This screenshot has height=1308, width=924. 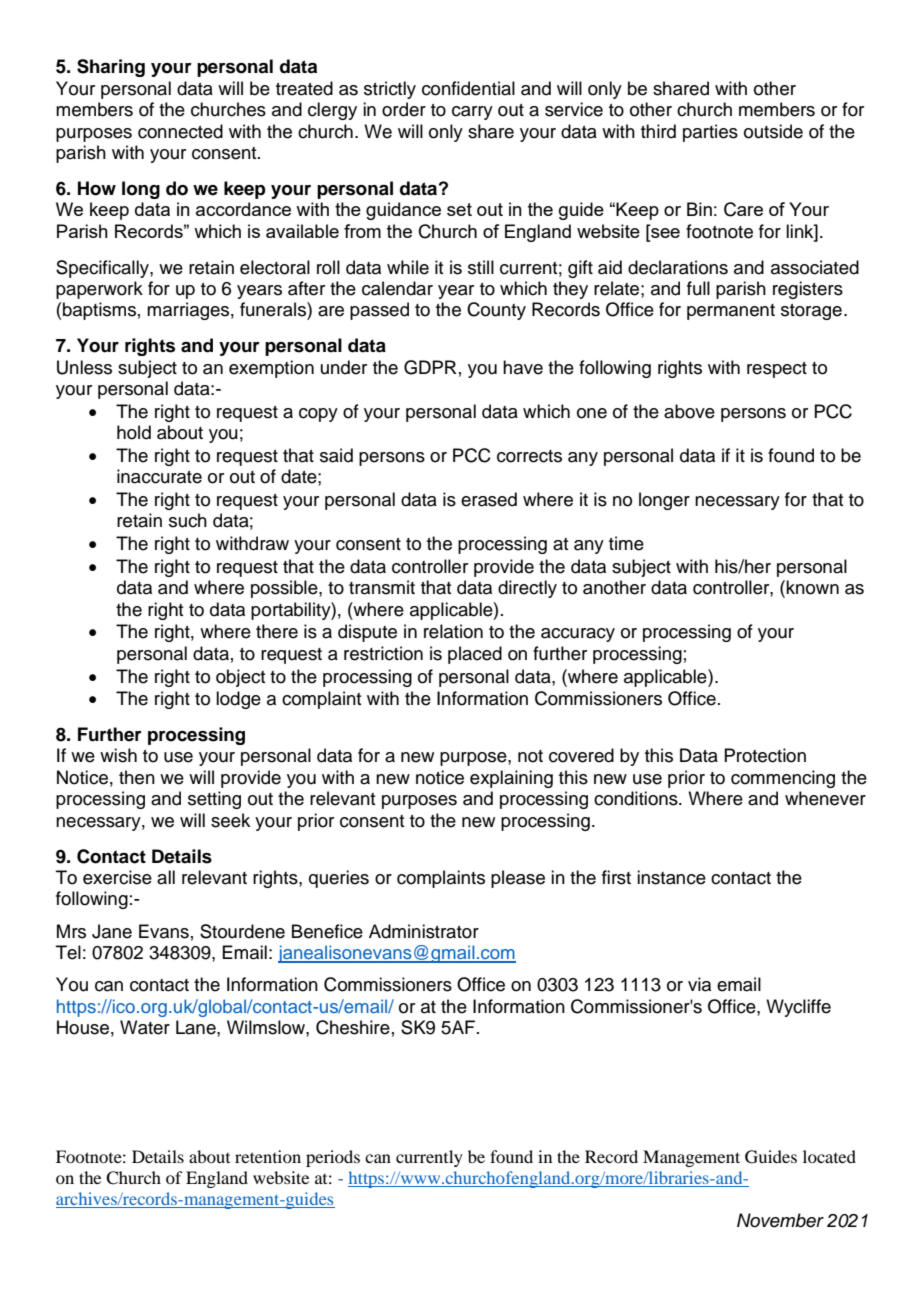 I want to click on parties, so click(x=710, y=133).
